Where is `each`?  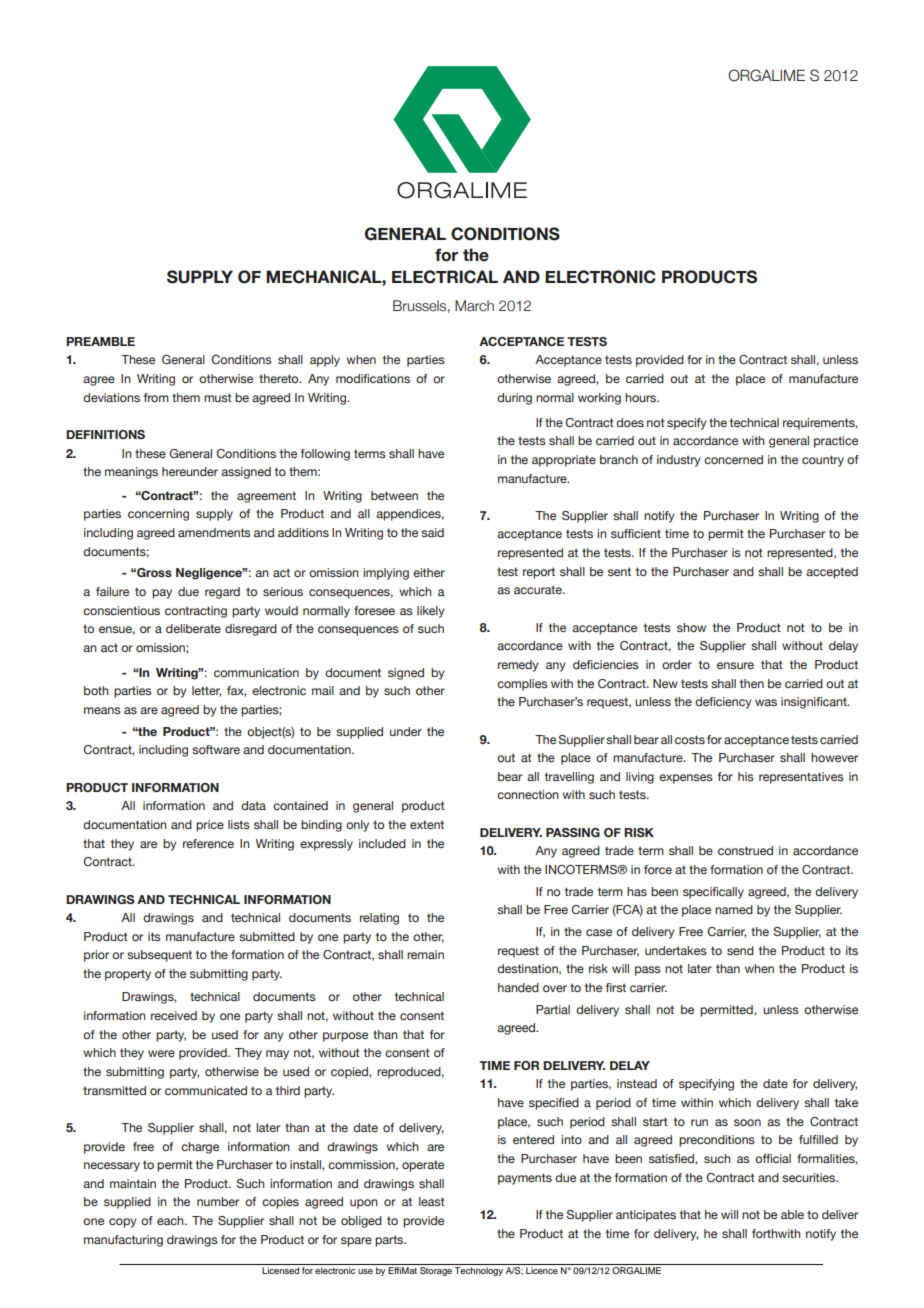 each is located at coordinates (171, 1220).
